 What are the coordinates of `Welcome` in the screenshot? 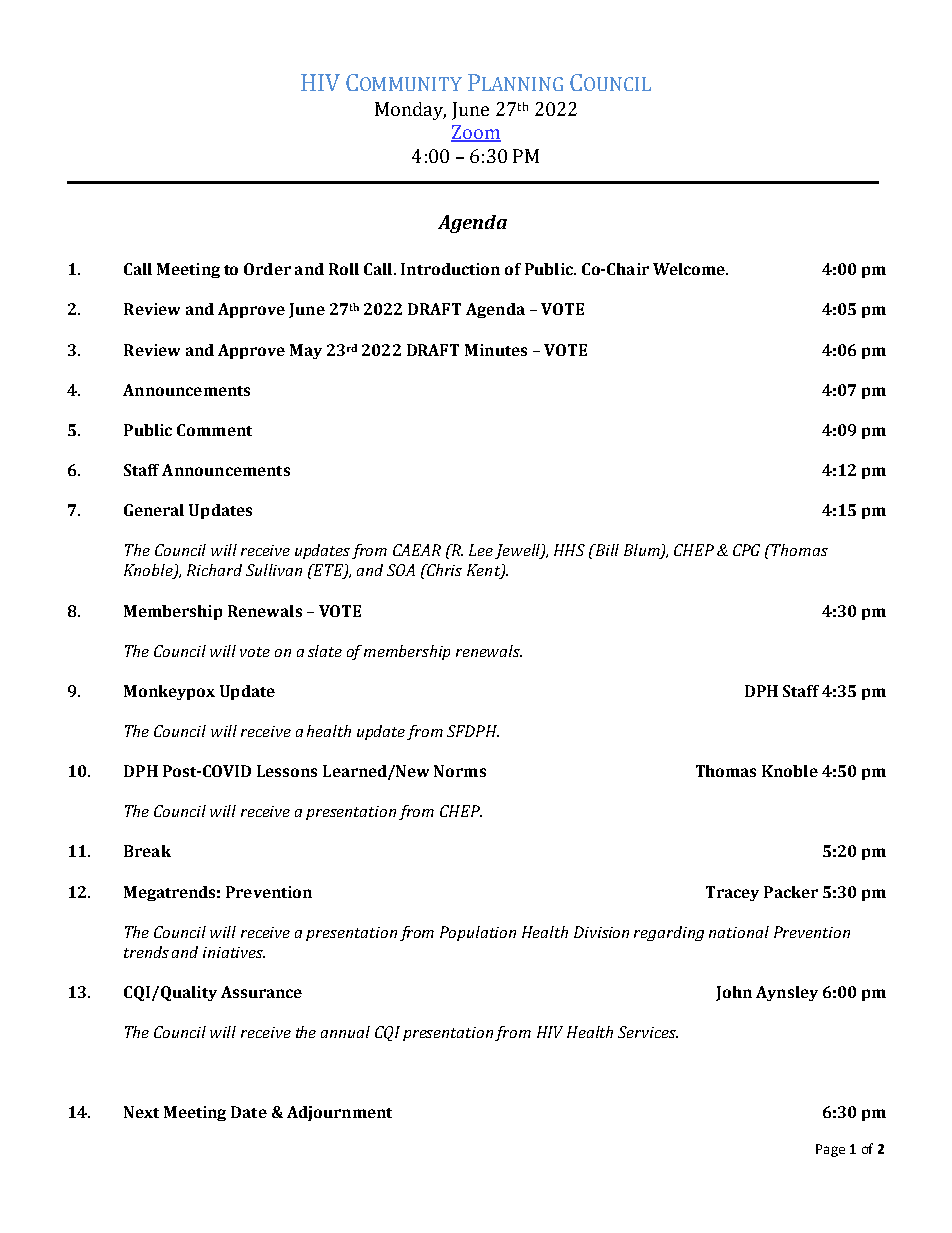 It's located at (690, 269).
